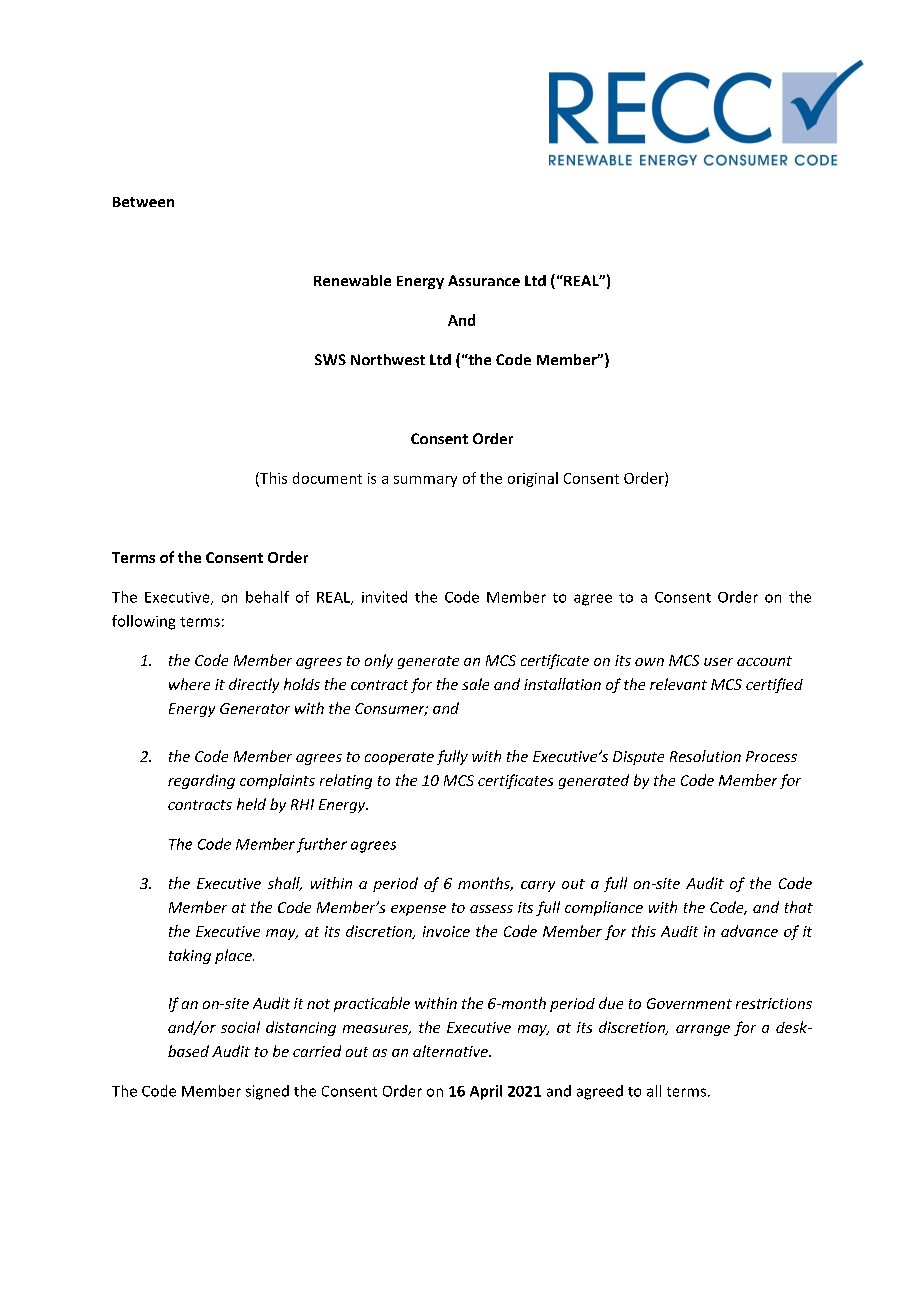  I want to click on regarding, so click(201, 781).
